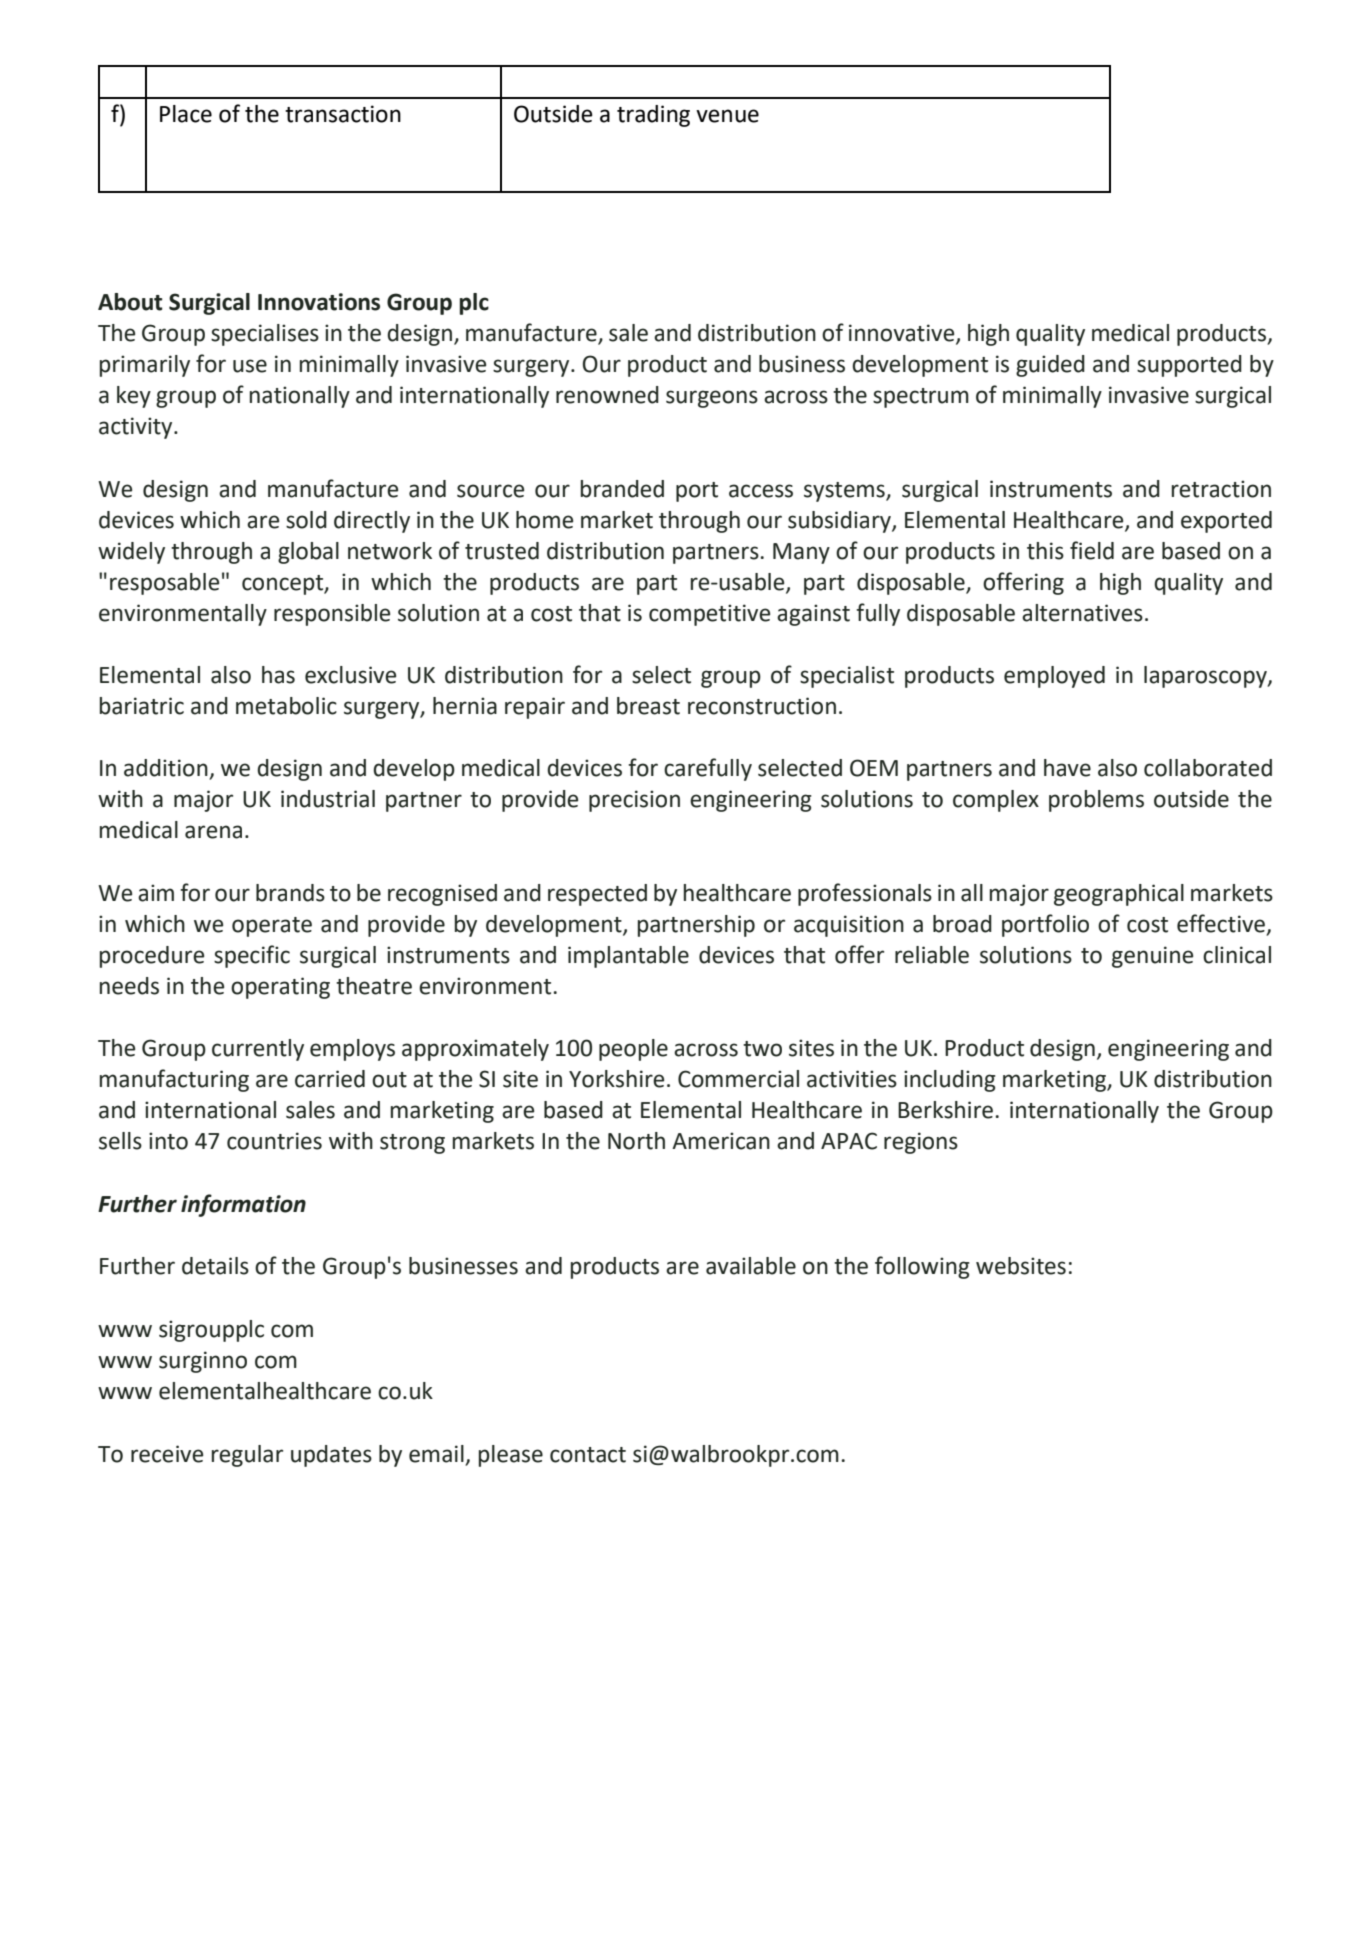  What do you see at coordinates (1050, 366) in the page?
I see `guided` at bounding box center [1050, 366].
